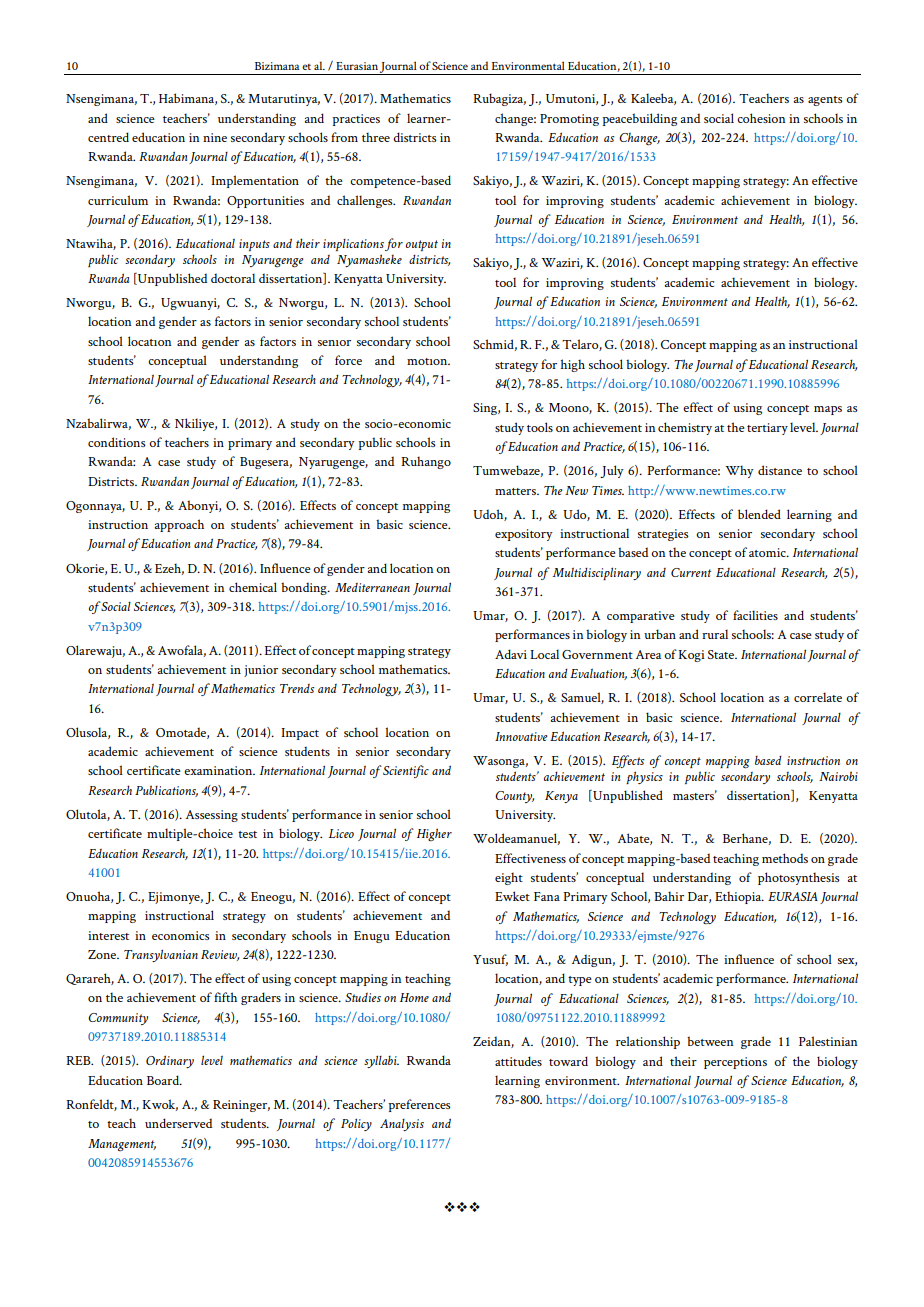  What do you see at coordinates (178, 1123) in the screenshot?
I see `underserved` at bounding box center [178, 1123].
